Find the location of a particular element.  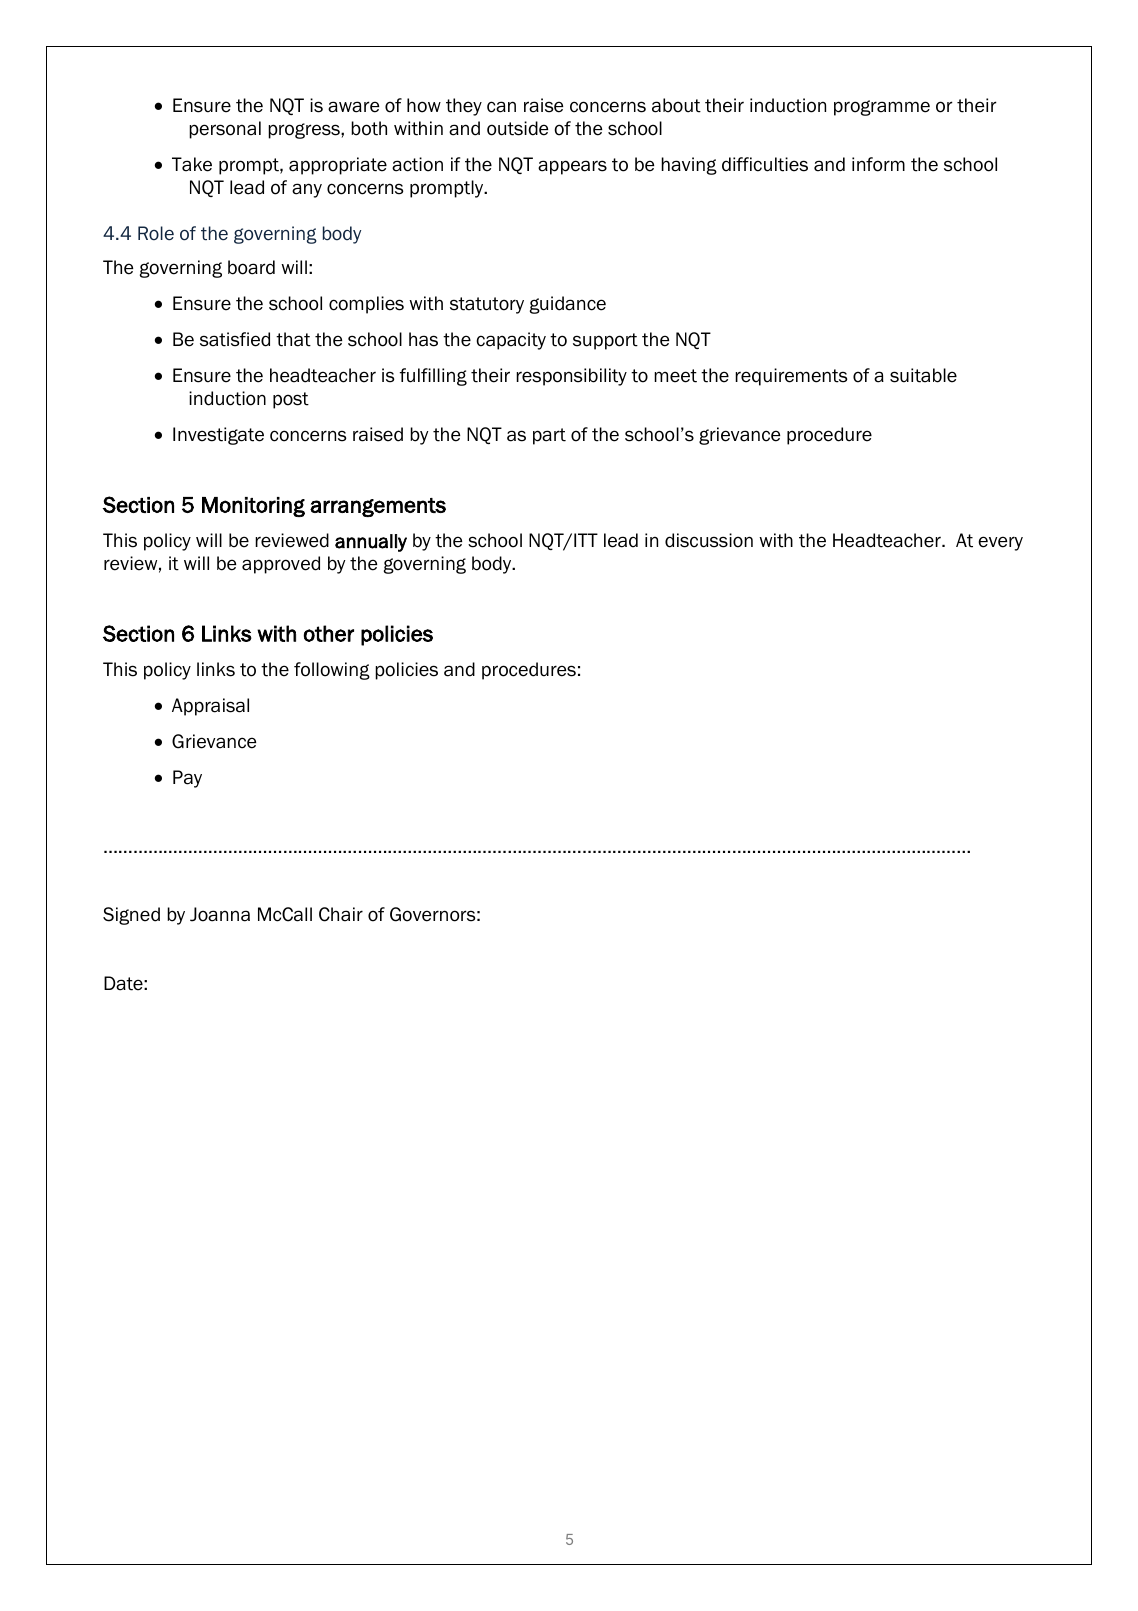

Monitoring is located at coordinates (253, 507).
